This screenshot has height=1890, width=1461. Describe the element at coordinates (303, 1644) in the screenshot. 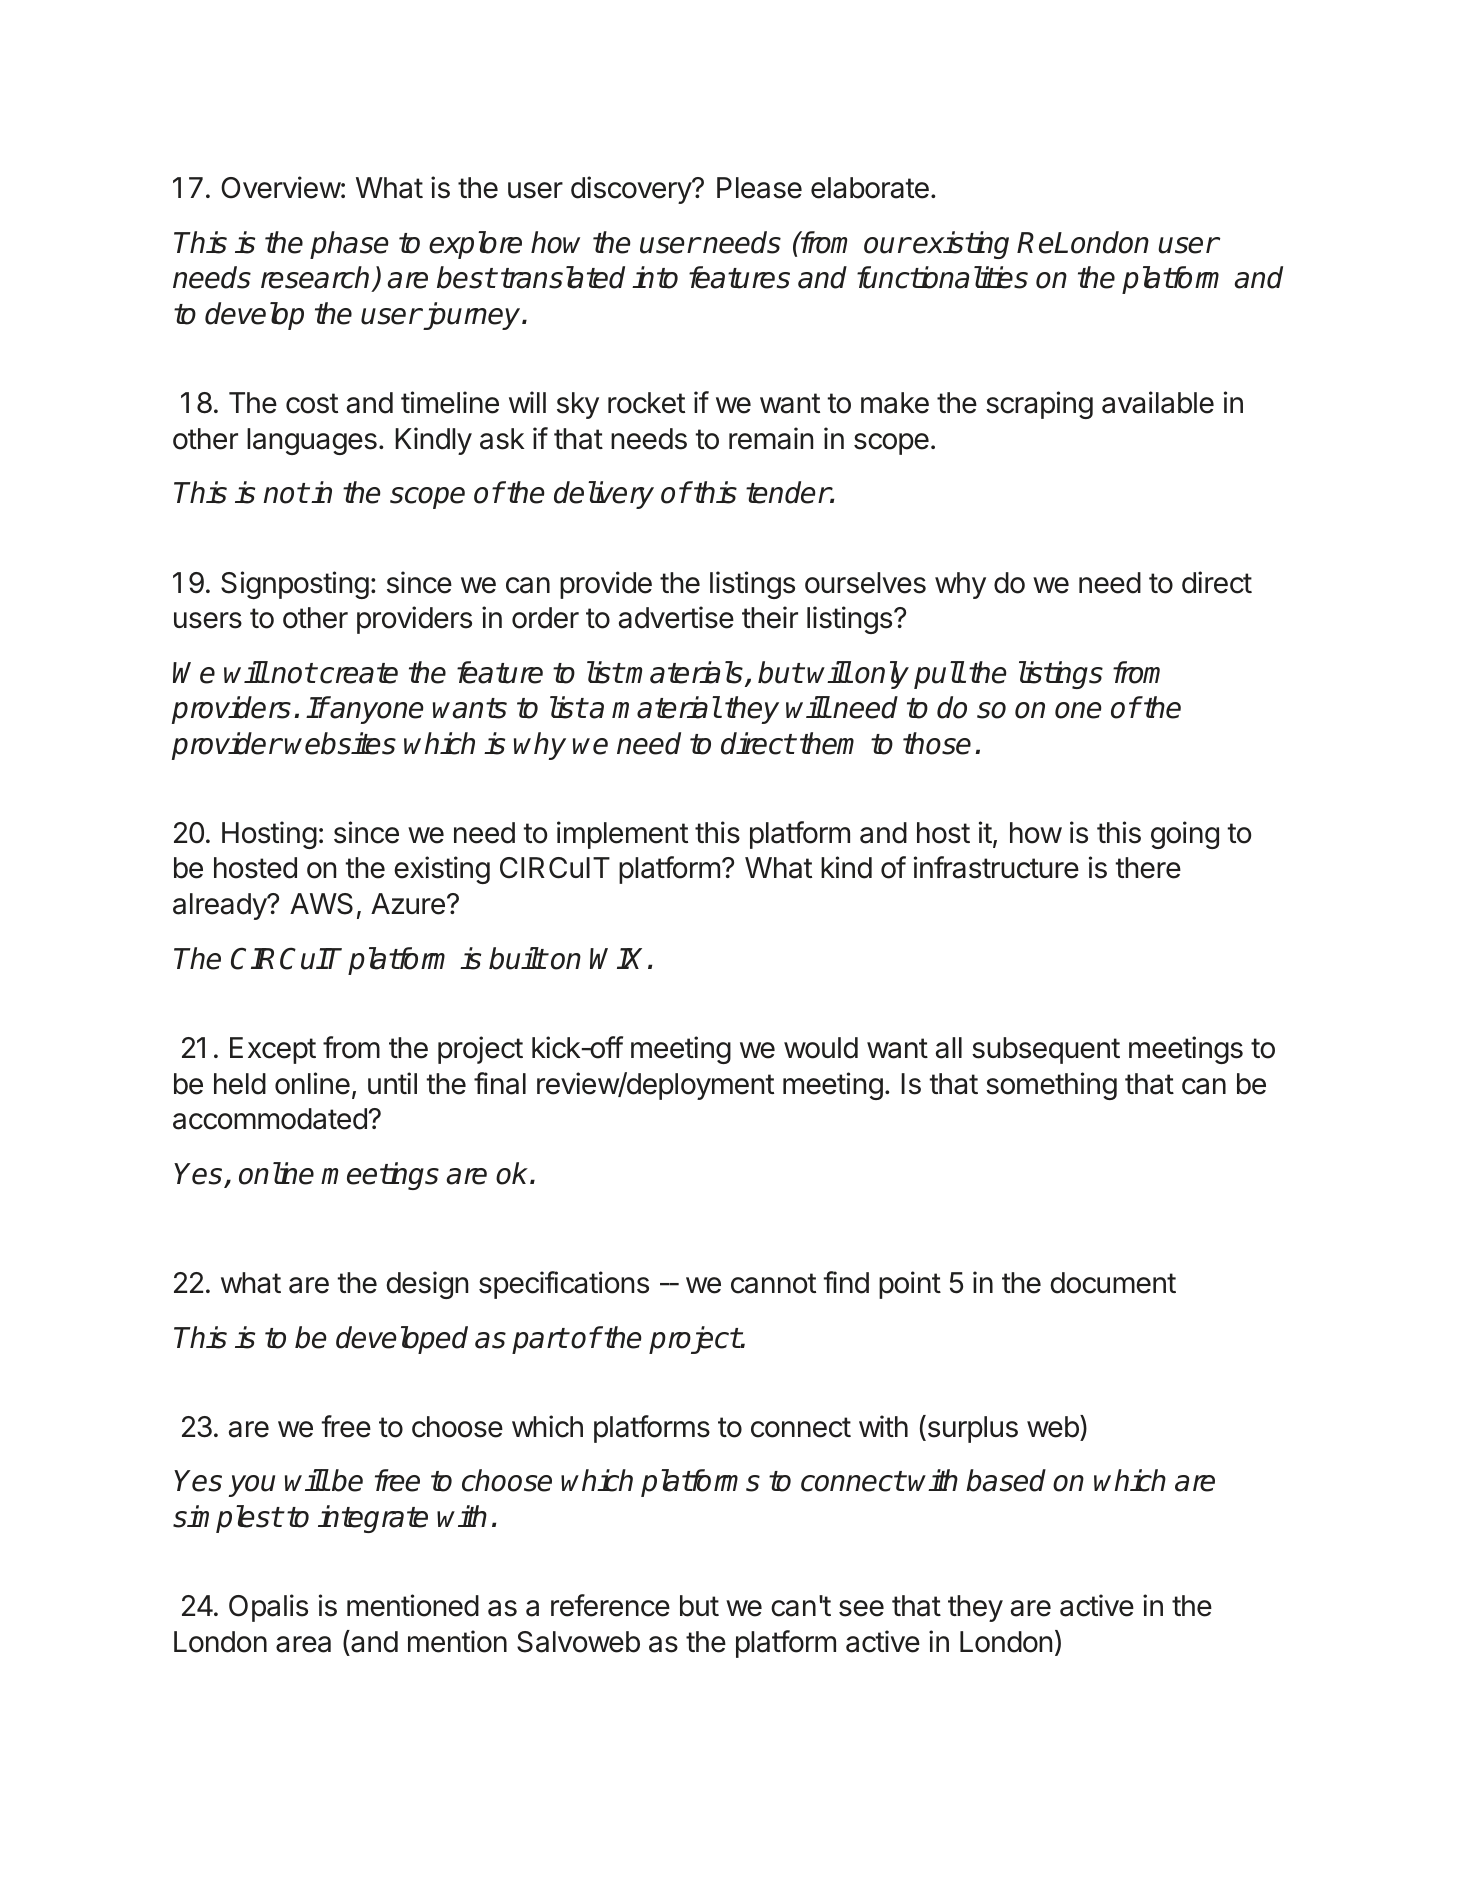

I see `area` at that location.
